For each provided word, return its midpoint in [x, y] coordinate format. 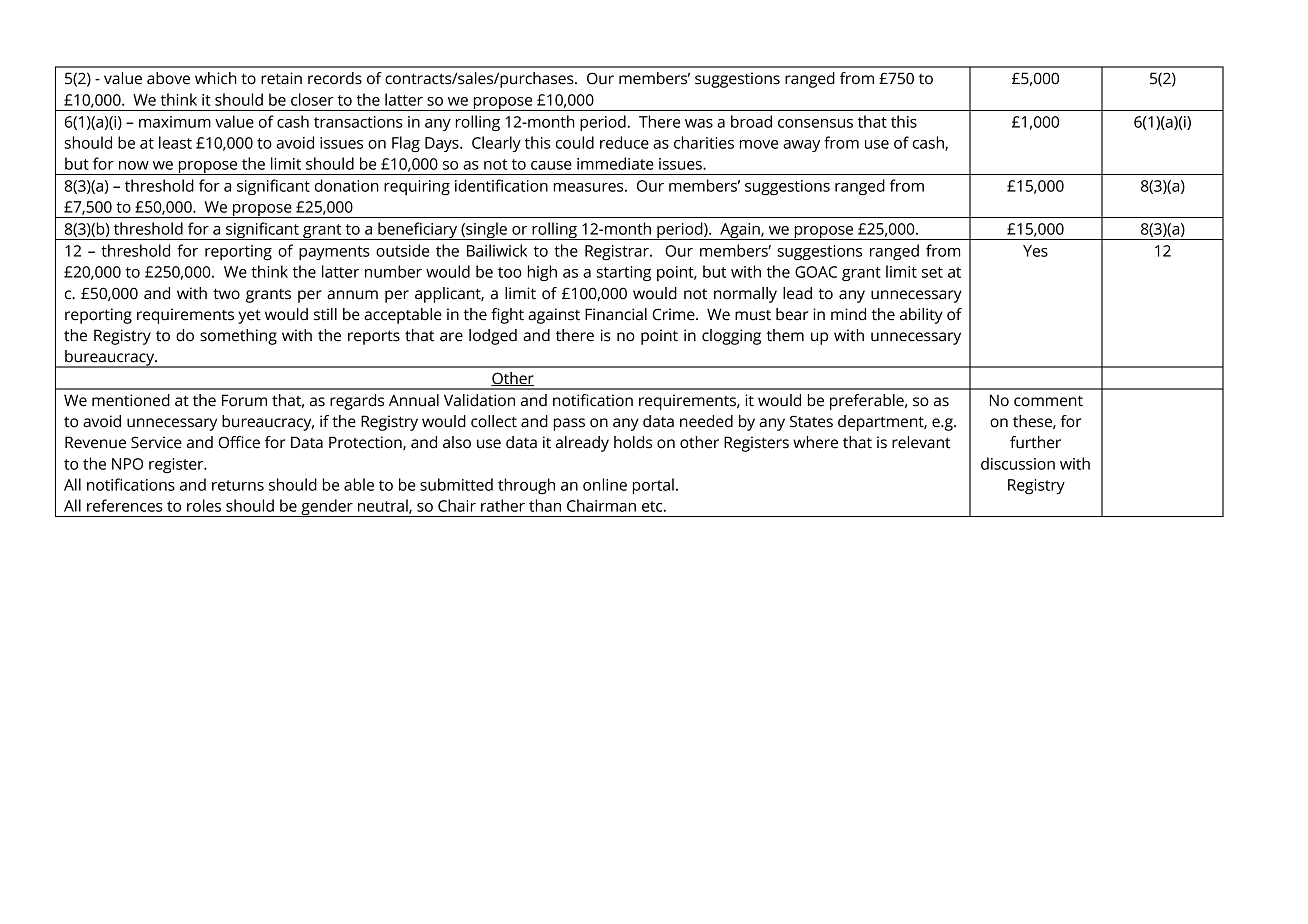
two [226, 294]
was [699, 123]
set [932, 272]
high [542, 273]
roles [204, 505]
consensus [815, 123]
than [545, 505]
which [216, 78]
